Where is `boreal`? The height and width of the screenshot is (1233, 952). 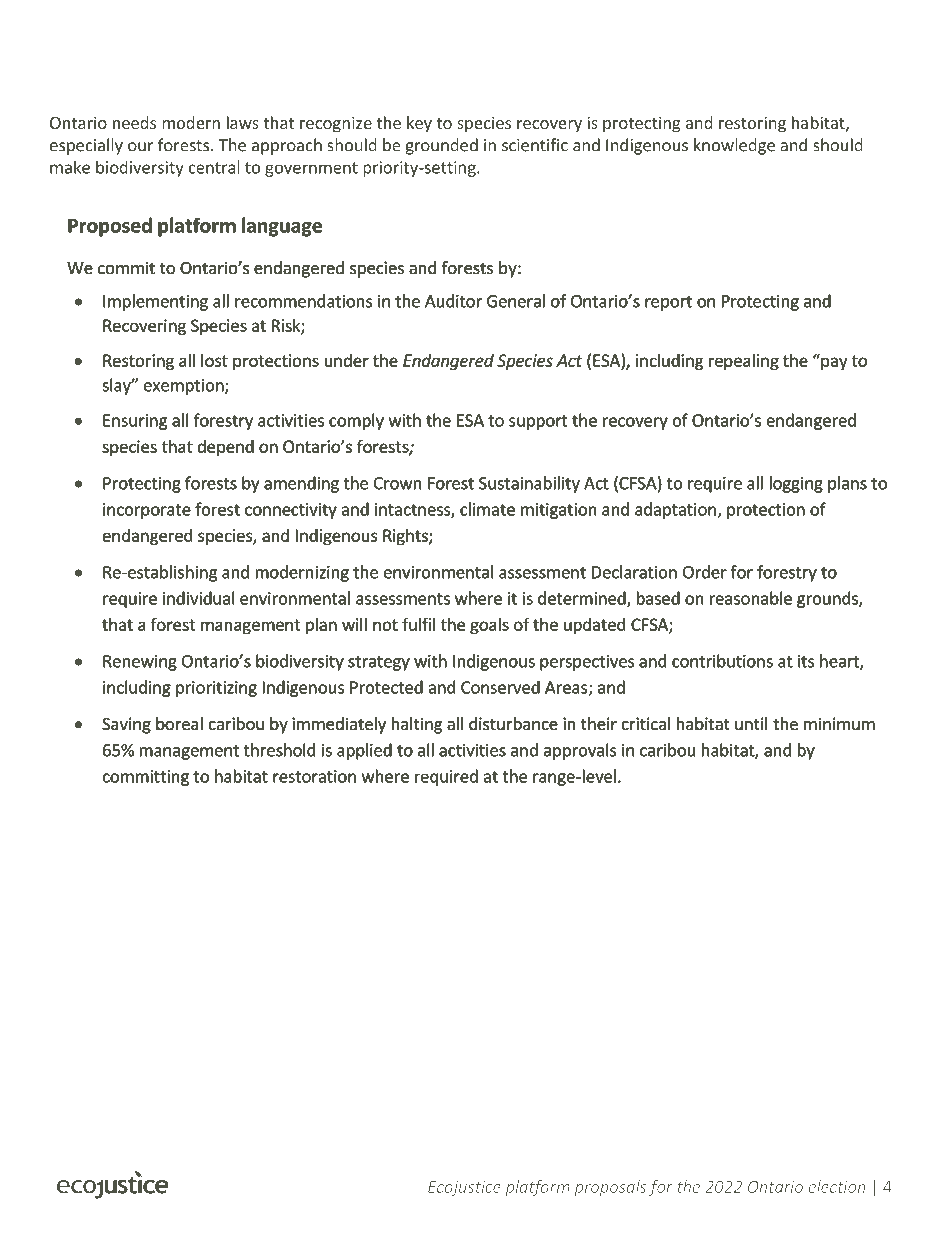 boreal is located at coordinates (179, 723).
